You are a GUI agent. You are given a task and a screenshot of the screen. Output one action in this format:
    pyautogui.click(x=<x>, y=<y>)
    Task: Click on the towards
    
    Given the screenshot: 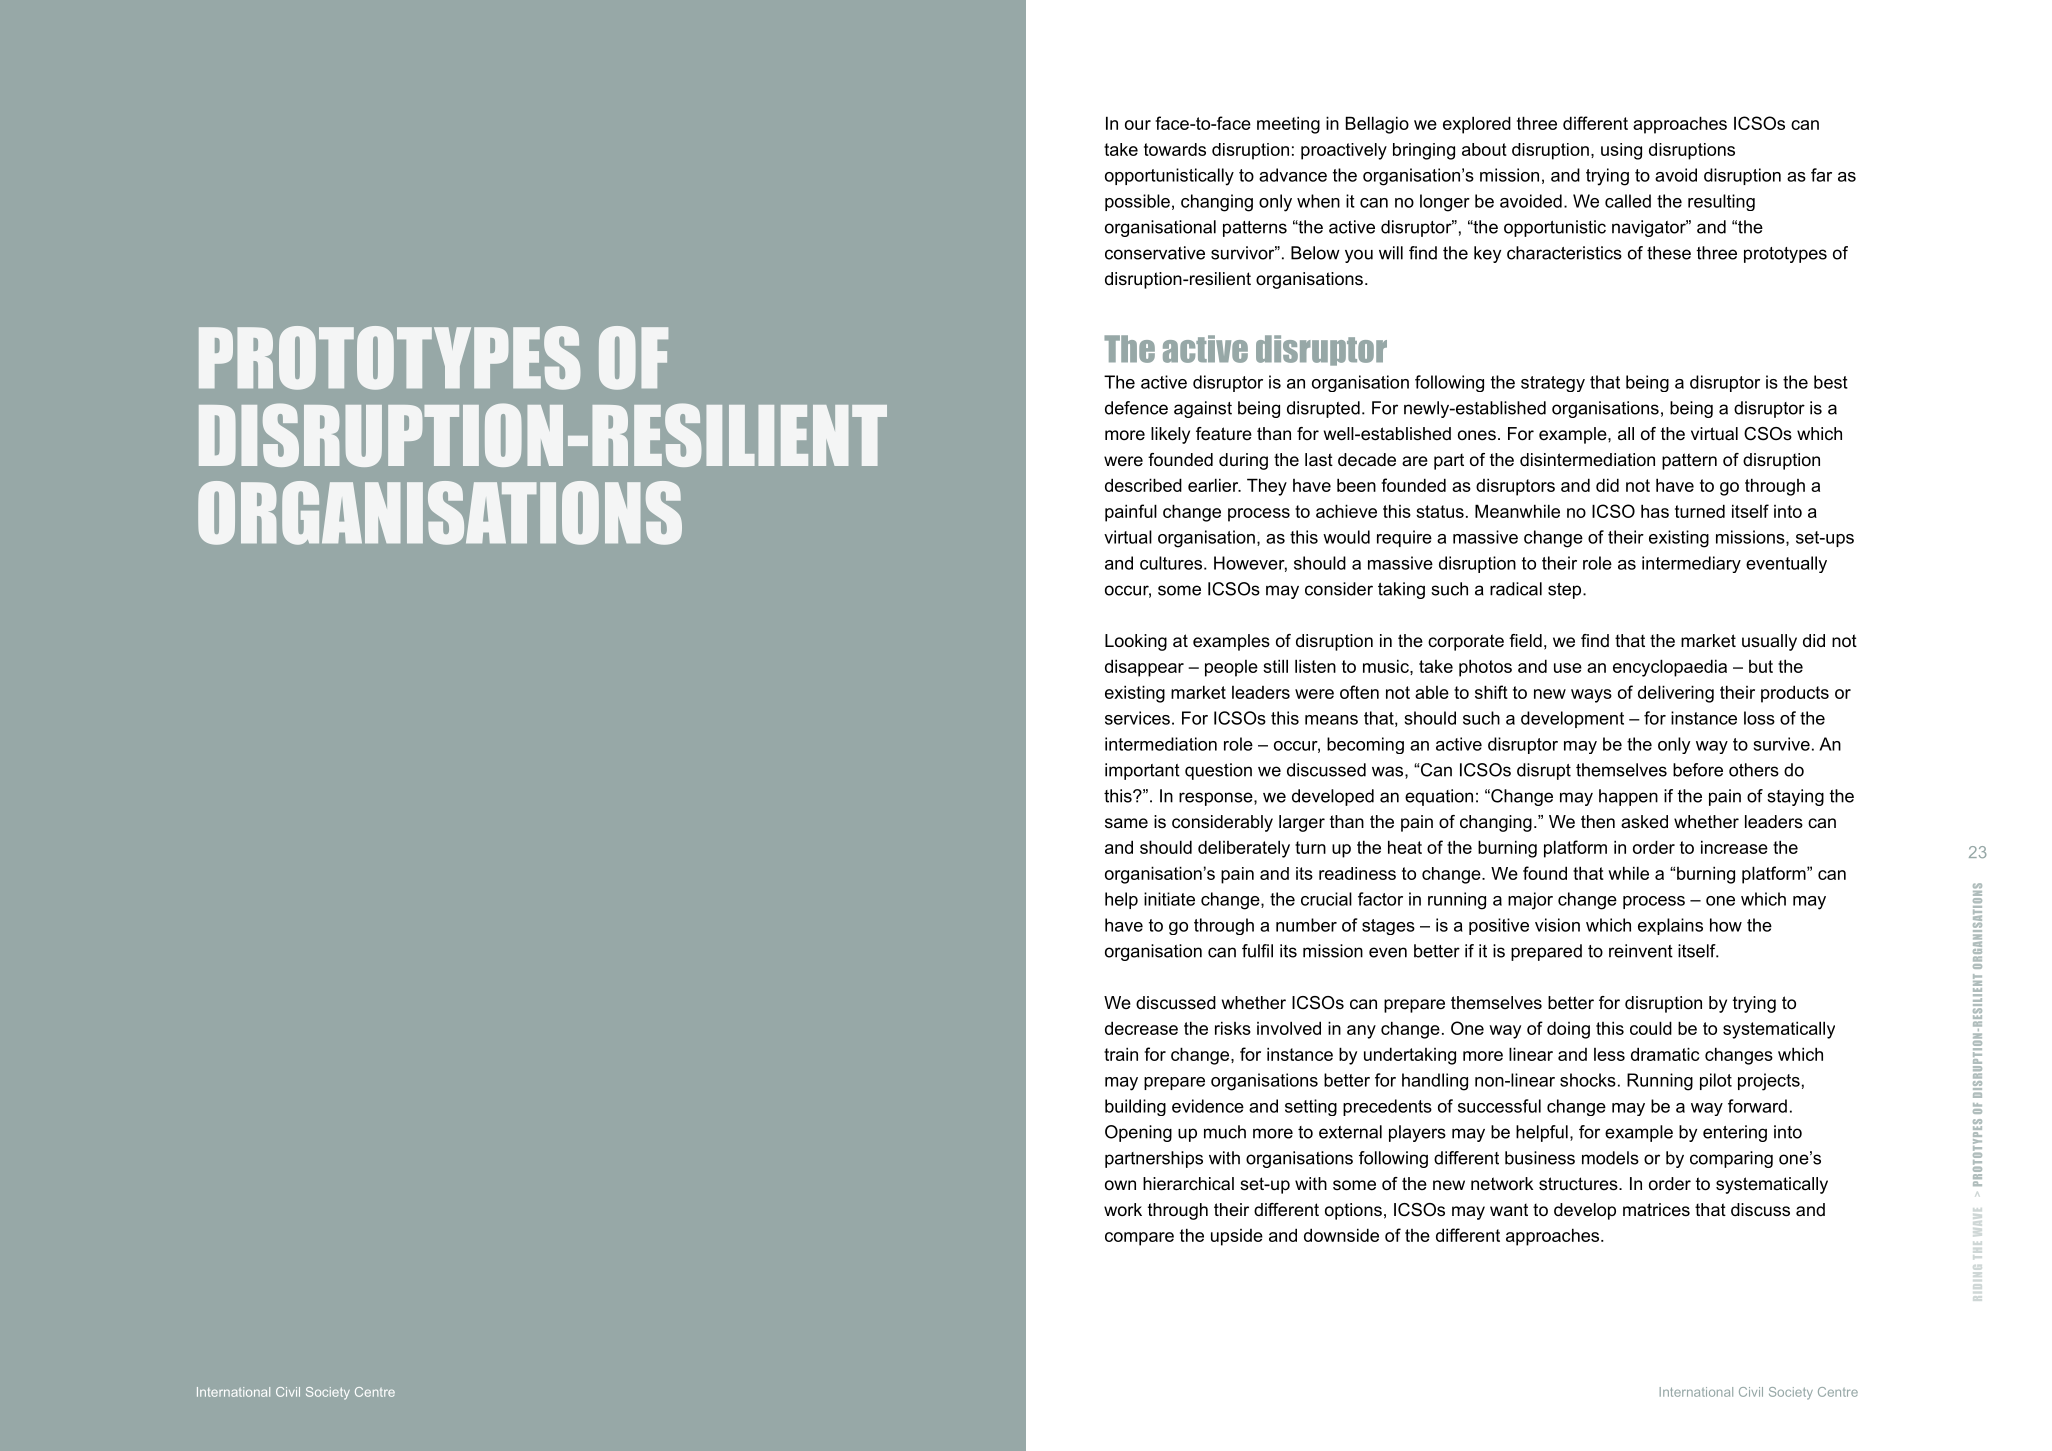 What is the action you would take?
    pyautogui.click(x=1175, y=149)
